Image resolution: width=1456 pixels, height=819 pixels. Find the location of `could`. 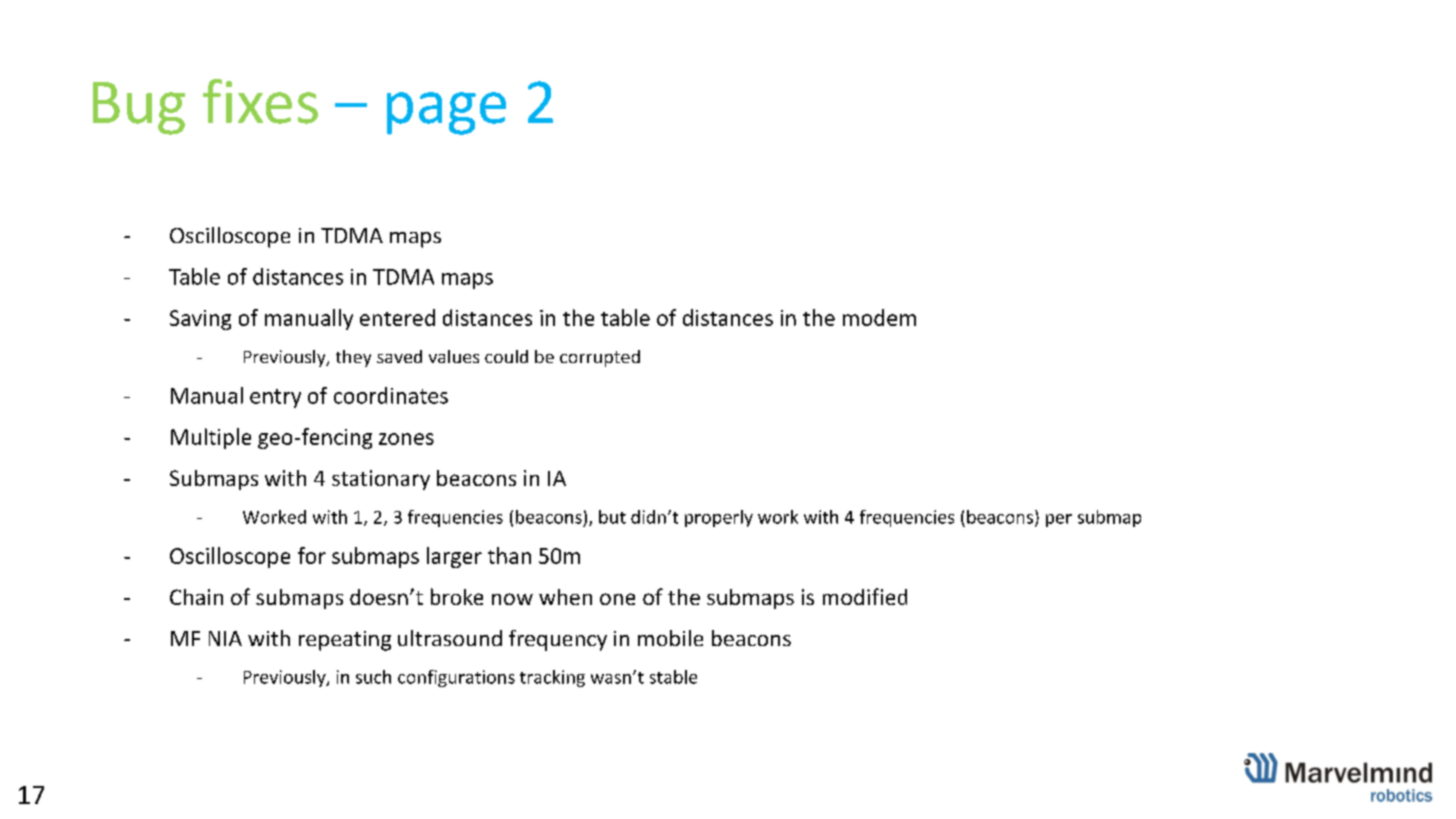

could is located at coordinates (506, 356).
